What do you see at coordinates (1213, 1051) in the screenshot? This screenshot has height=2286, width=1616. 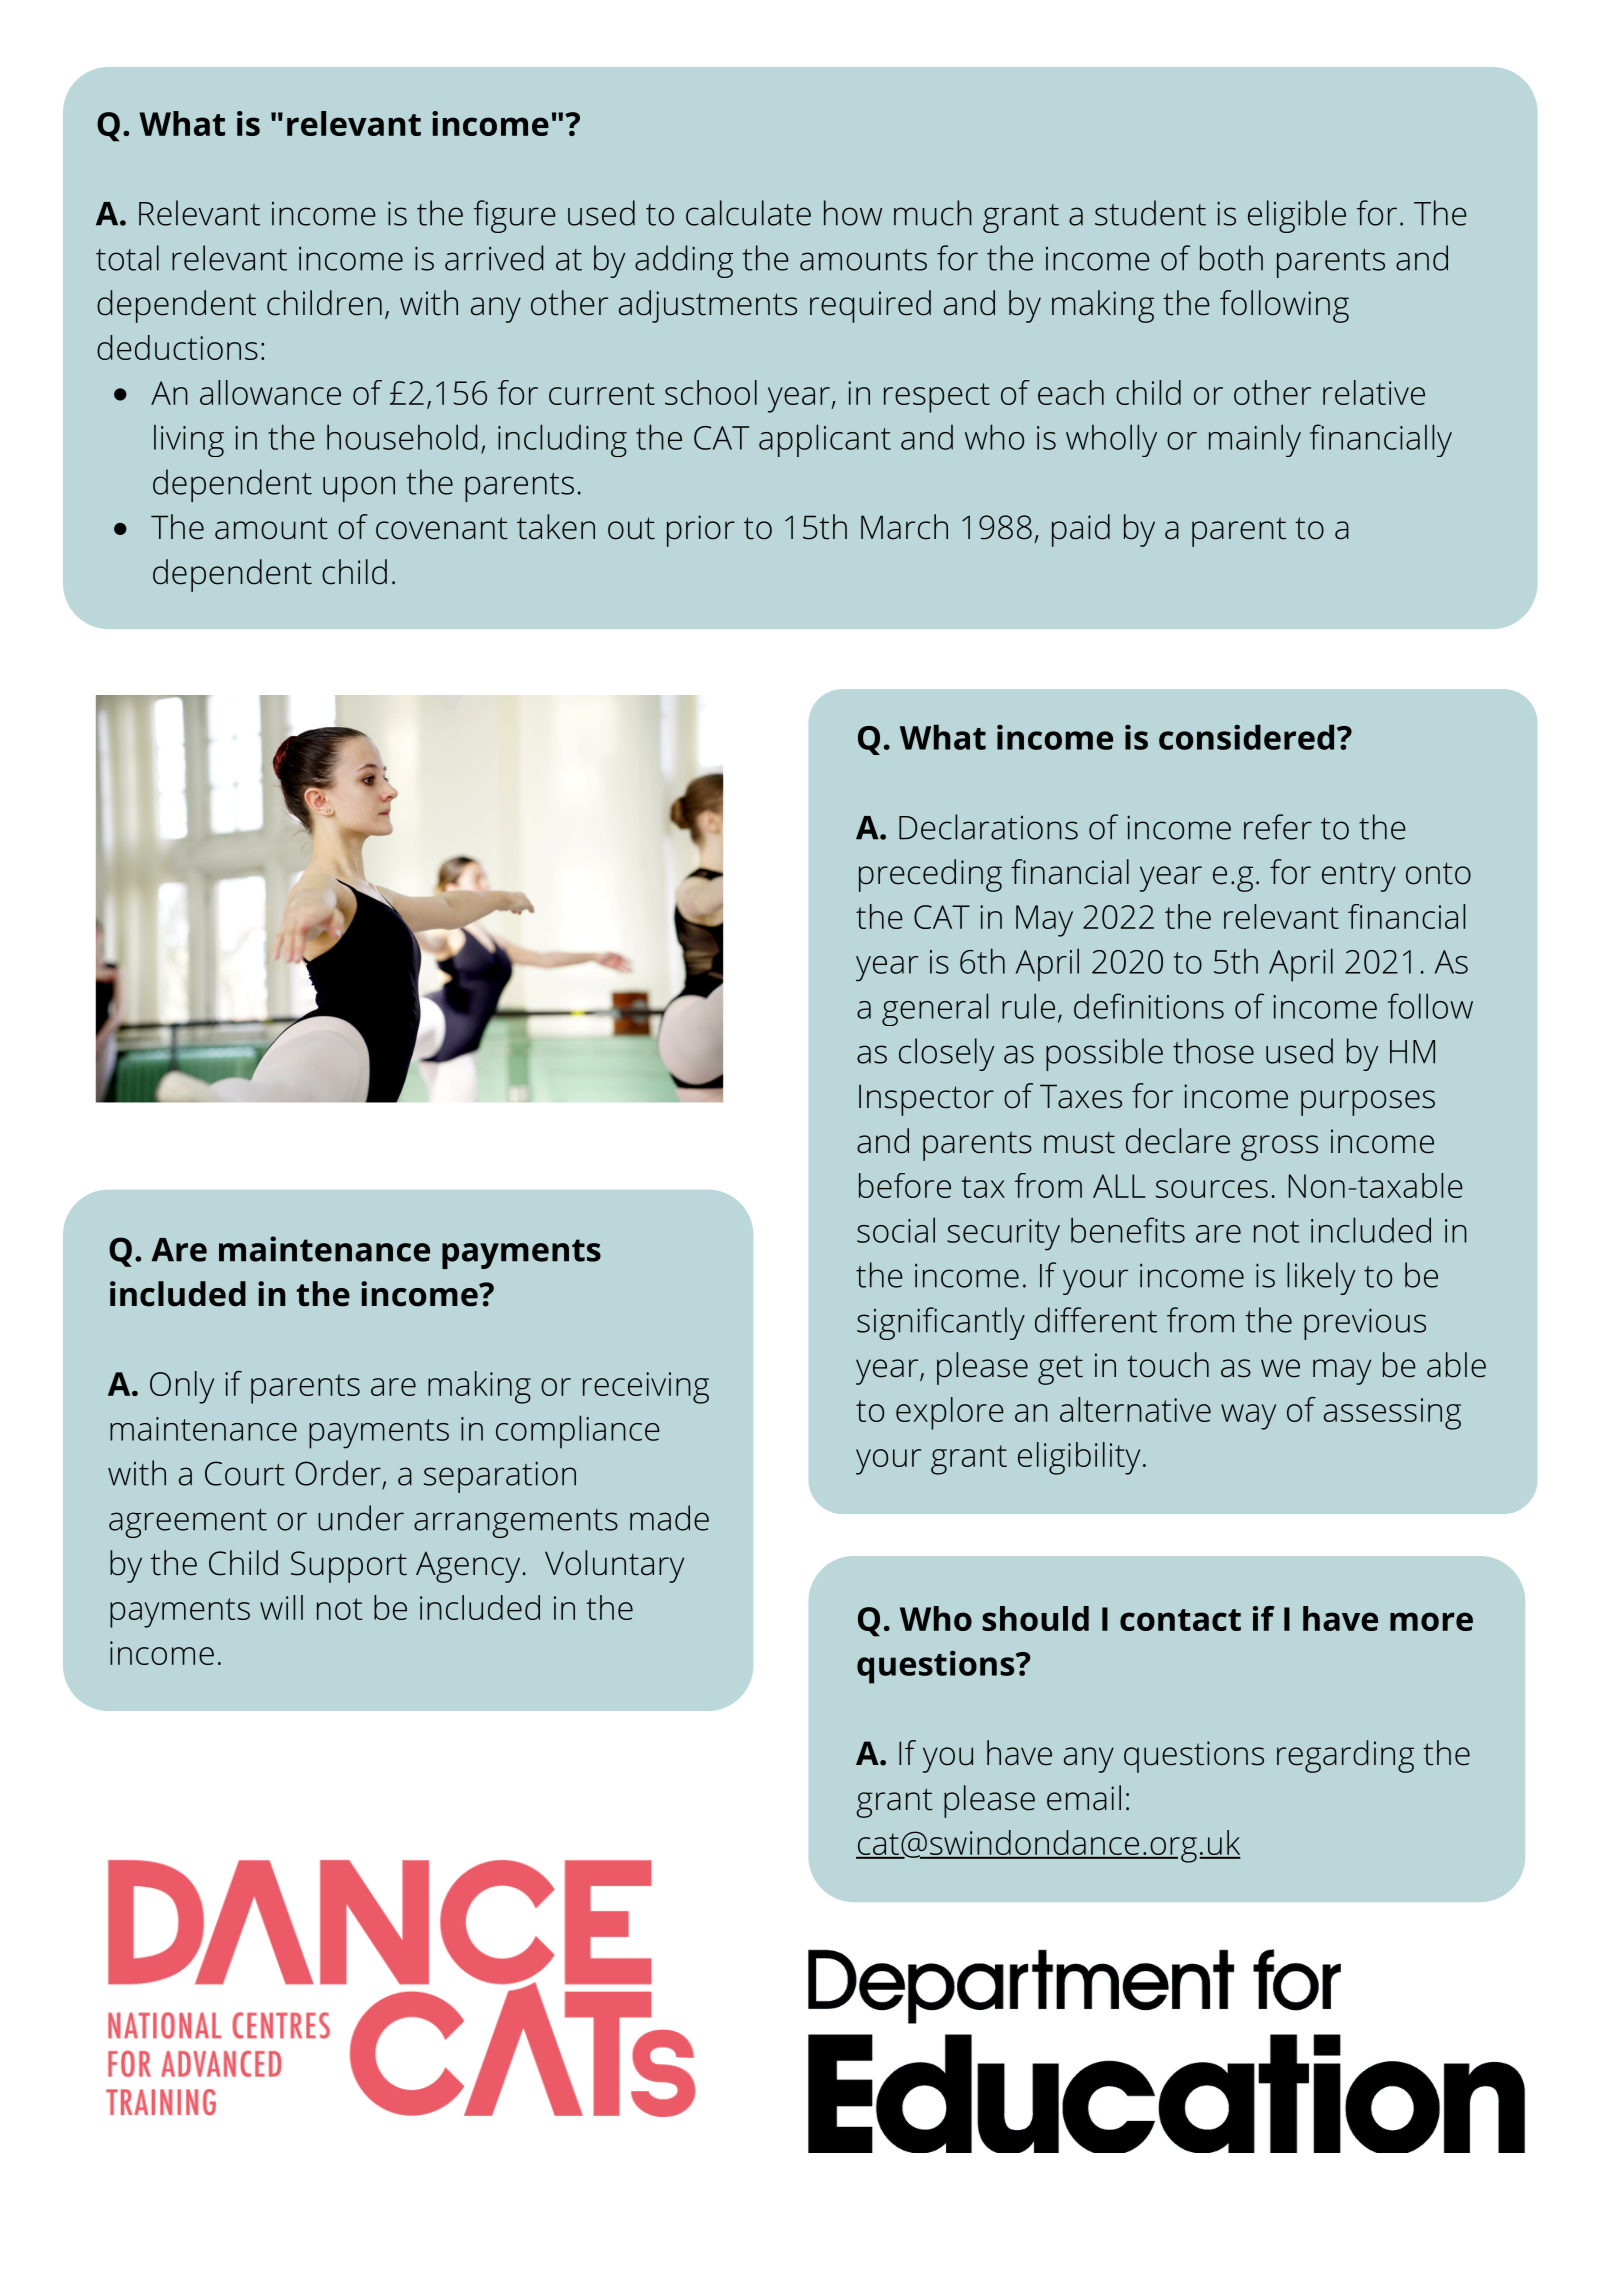 I see `those` at bounding box center [1213, 1051].
